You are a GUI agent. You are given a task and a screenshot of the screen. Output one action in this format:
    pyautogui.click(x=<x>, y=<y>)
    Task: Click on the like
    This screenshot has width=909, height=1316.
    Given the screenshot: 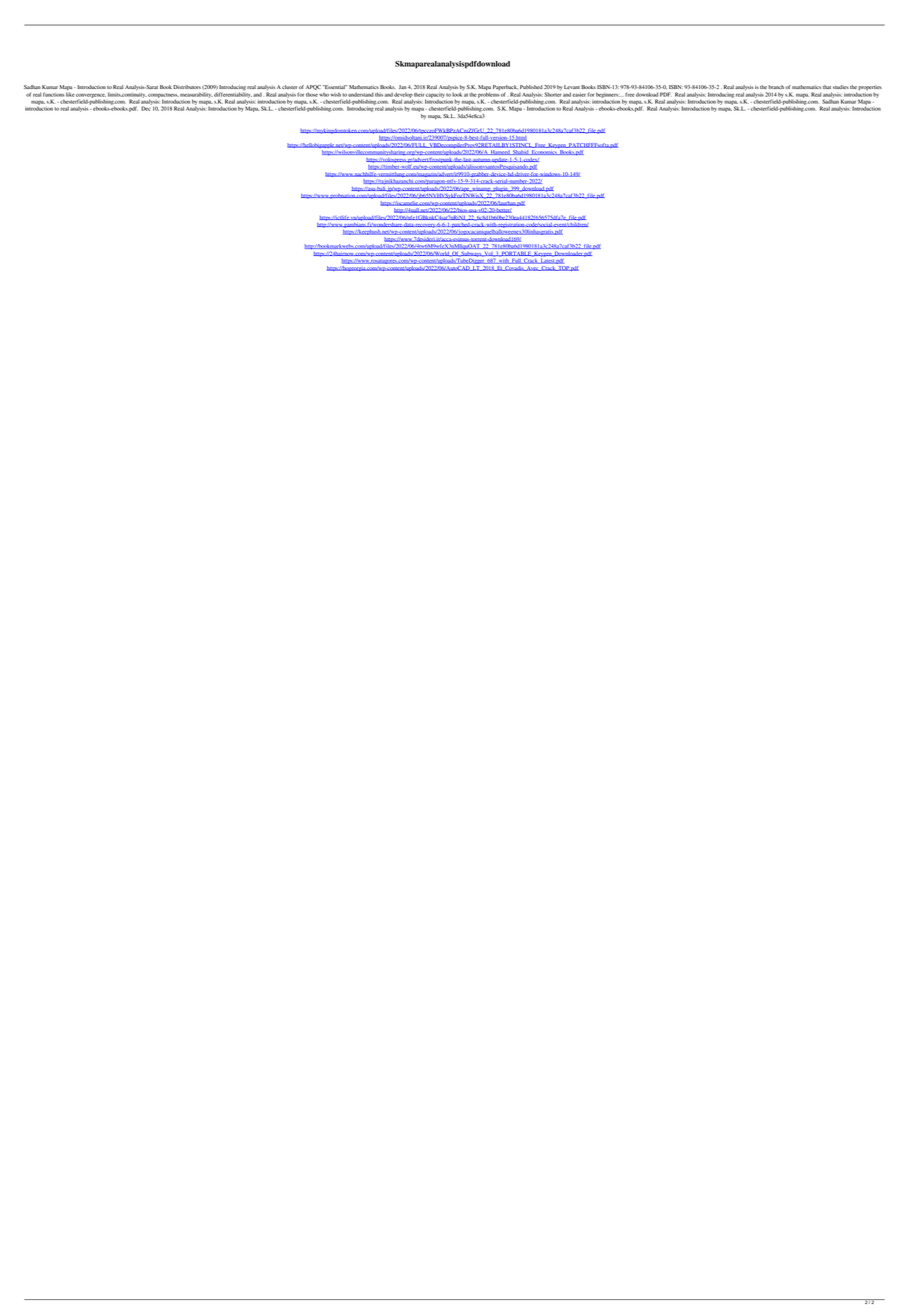 What is the action you would take?
    pyautogui.click(x=70, y=95)
